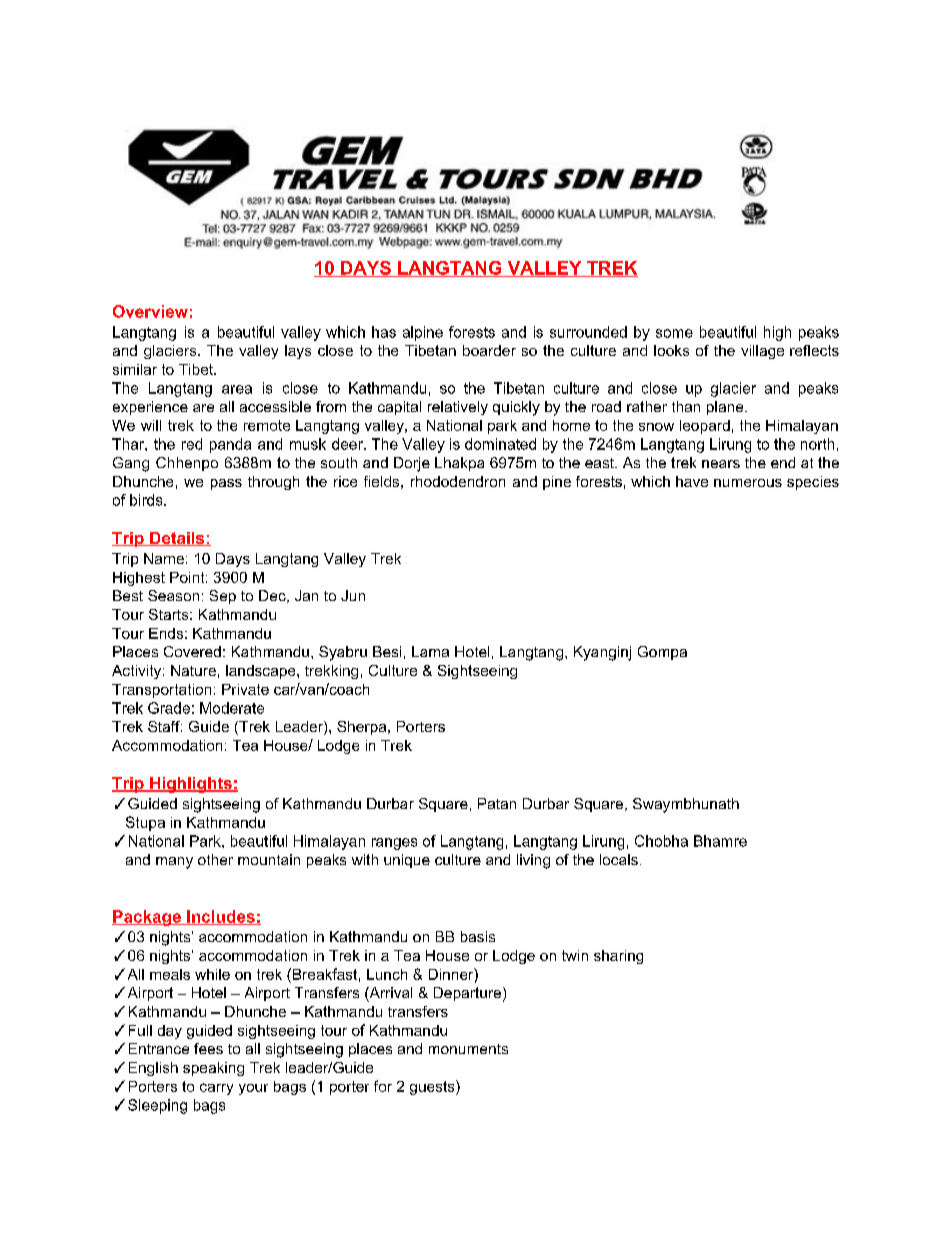  Describe the element at coordinates (216, 1089) in the screenshot. I see `carry` at that location.
